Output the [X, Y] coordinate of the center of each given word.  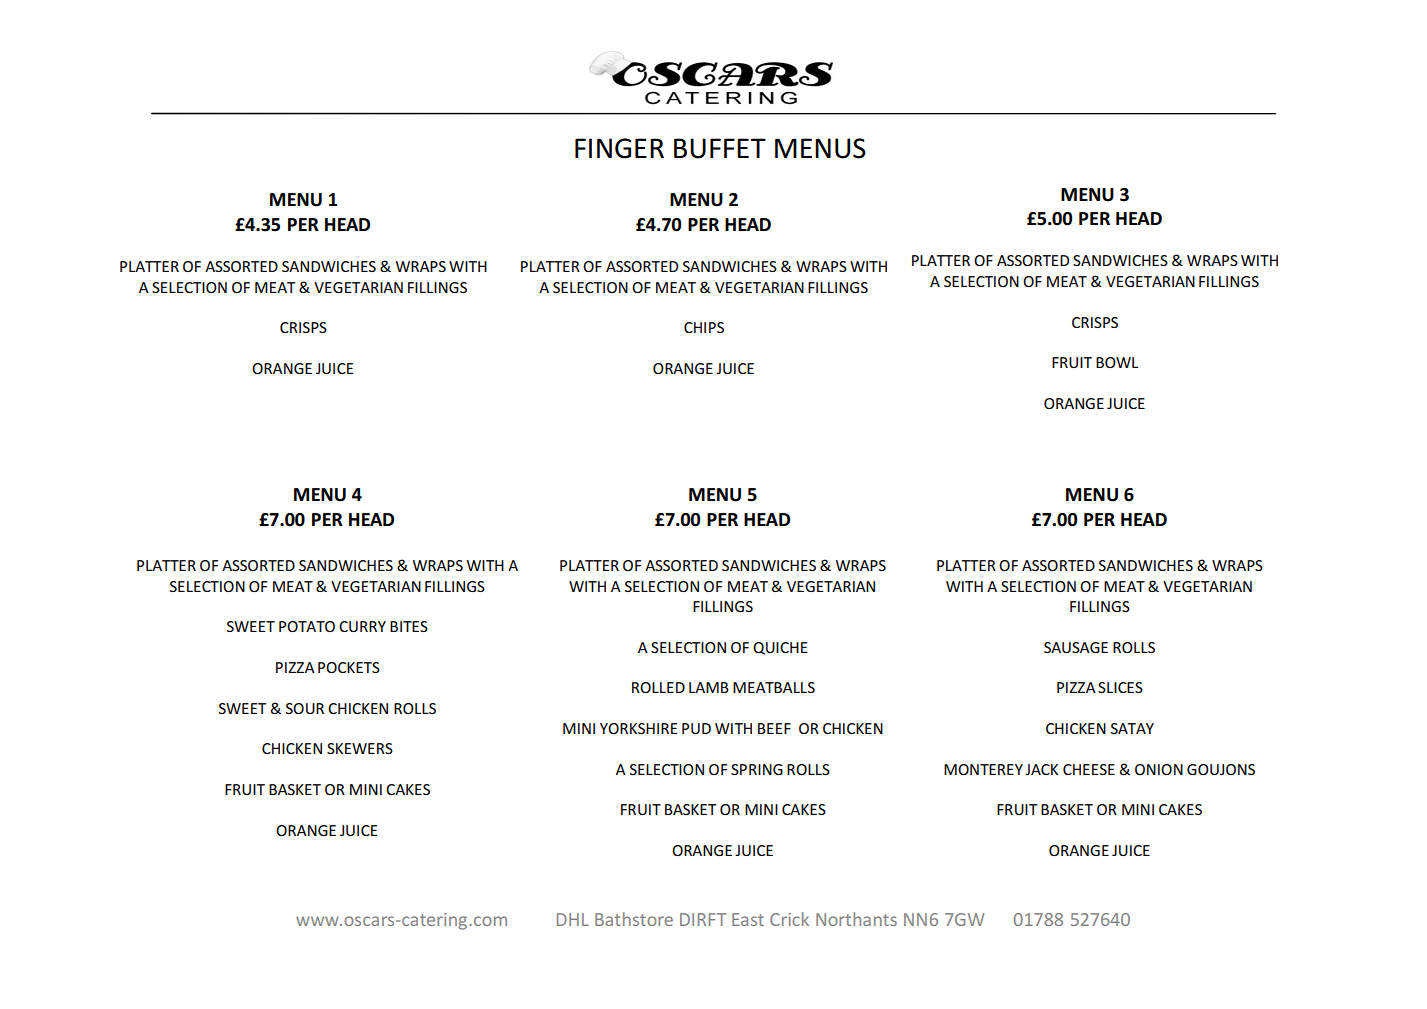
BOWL [1117, 362]
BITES [409, 626]
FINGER [619, 148]
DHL [573, 919]
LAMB [709, 687]
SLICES [1120, 687]
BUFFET [720, 148]
